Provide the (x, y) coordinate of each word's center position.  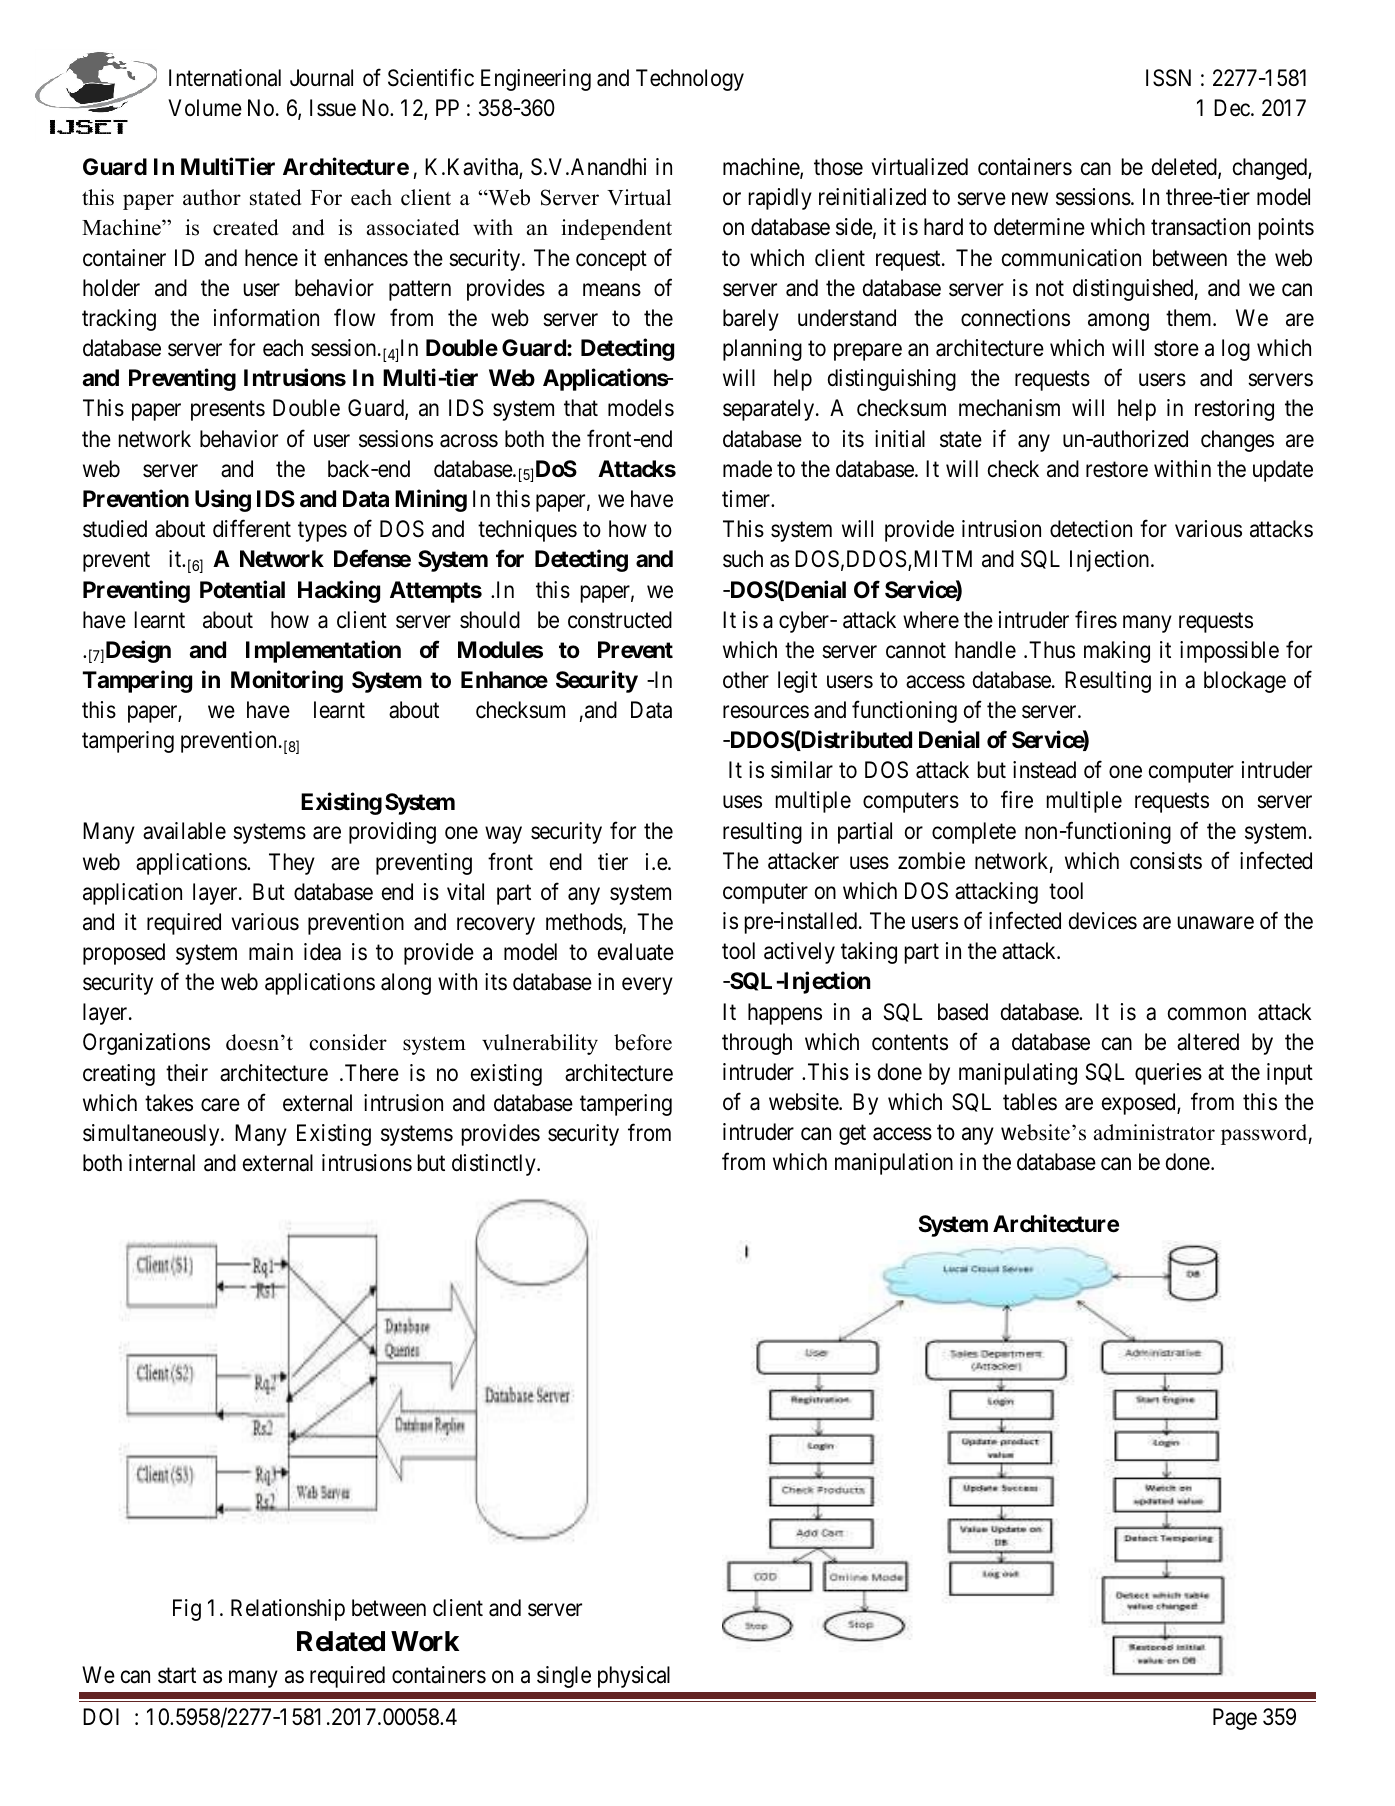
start (177, 1675)
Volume (205, 108)
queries (1168, 1074)
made (747, 469)
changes (1237, 441)
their (187, 1073)
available (184, 831)
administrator (1154, 1132)
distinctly (495, 1165)
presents (228, 411)
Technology (690, 80)
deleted (1185, 168)
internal (162, 1163)
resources (766, 712)
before (643, 1042)
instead (1044, 770)
